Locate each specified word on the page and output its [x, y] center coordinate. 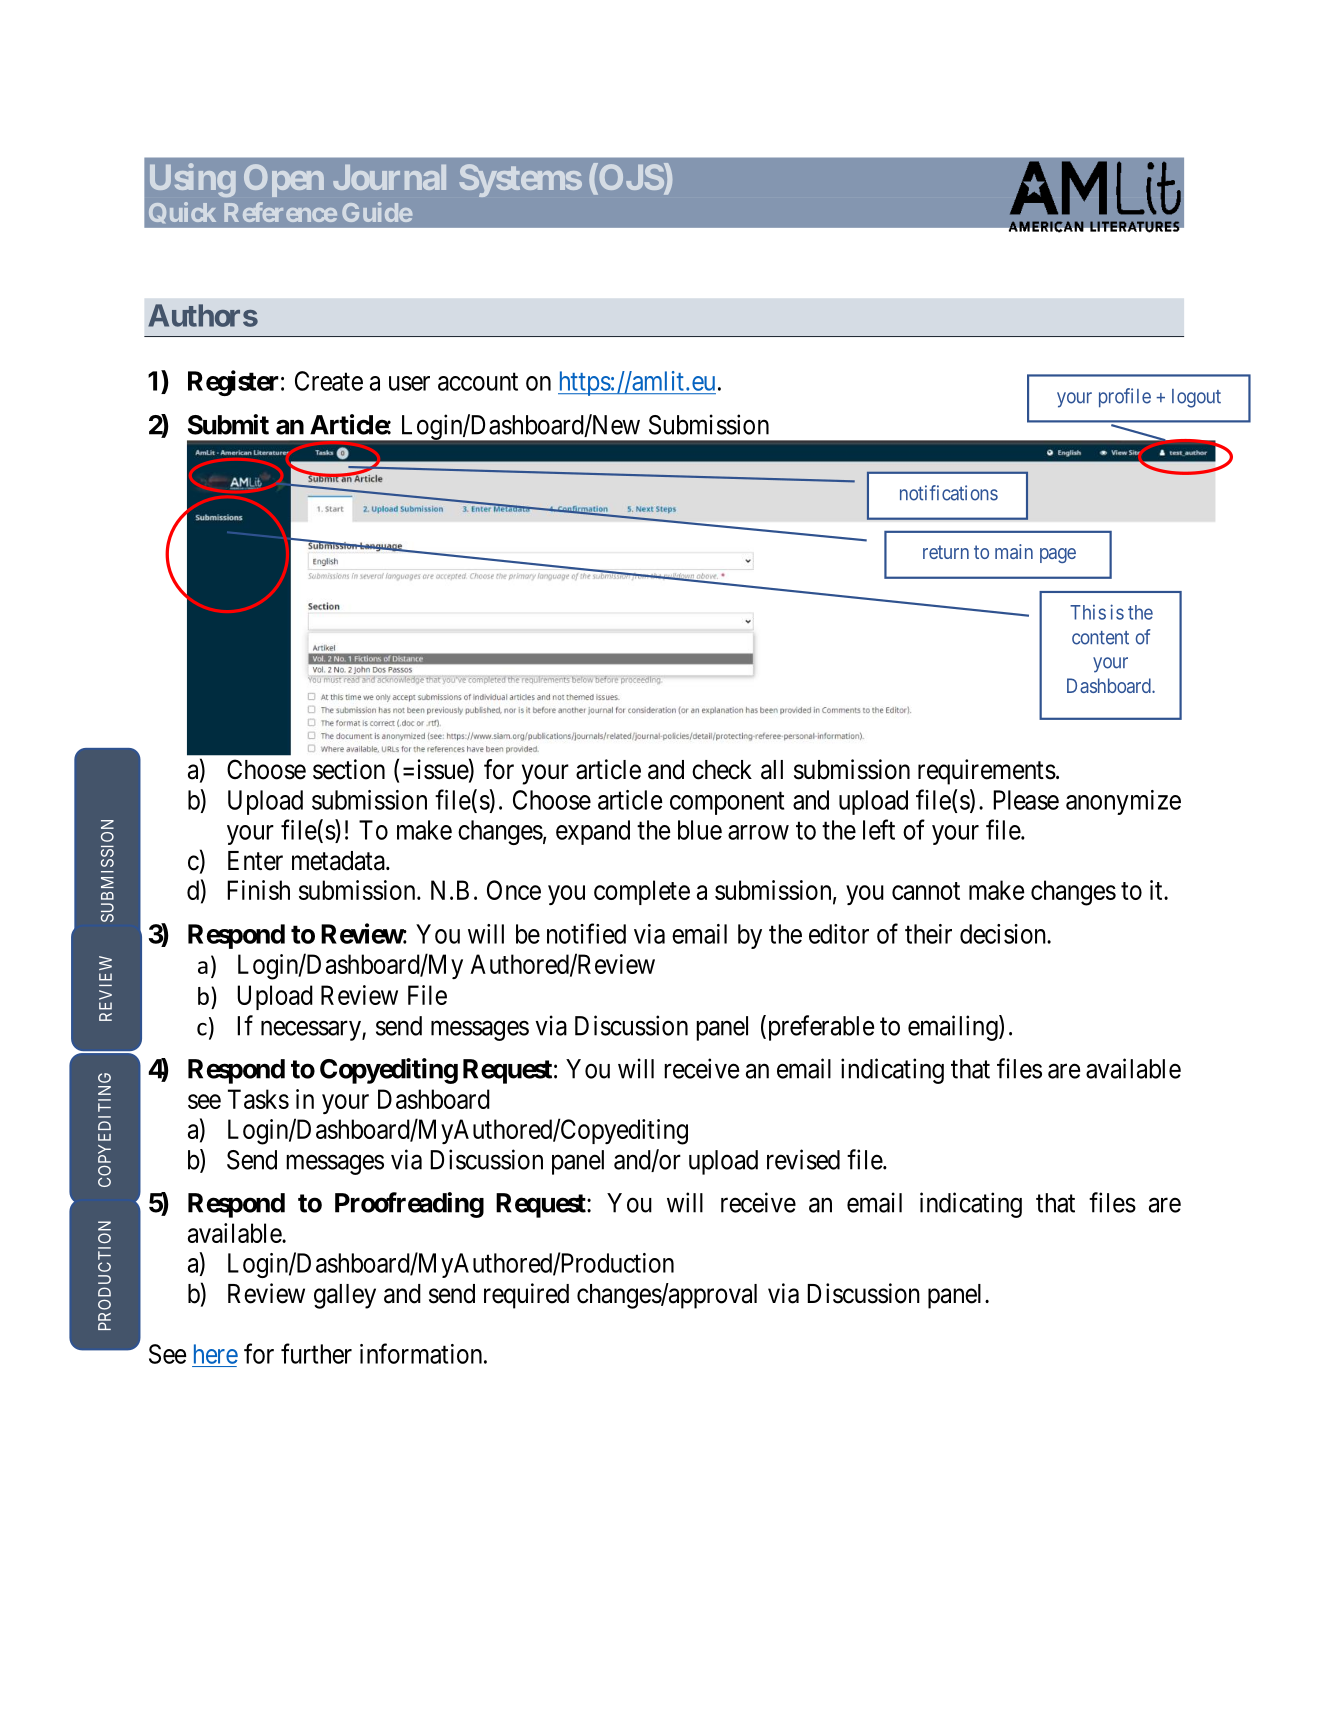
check [722, 770]
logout [1196, 398]
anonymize [1123, 802]
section [349, 769]
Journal [389, 177]
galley [345, 1296]
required [526, 1296]
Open [284, 180]
